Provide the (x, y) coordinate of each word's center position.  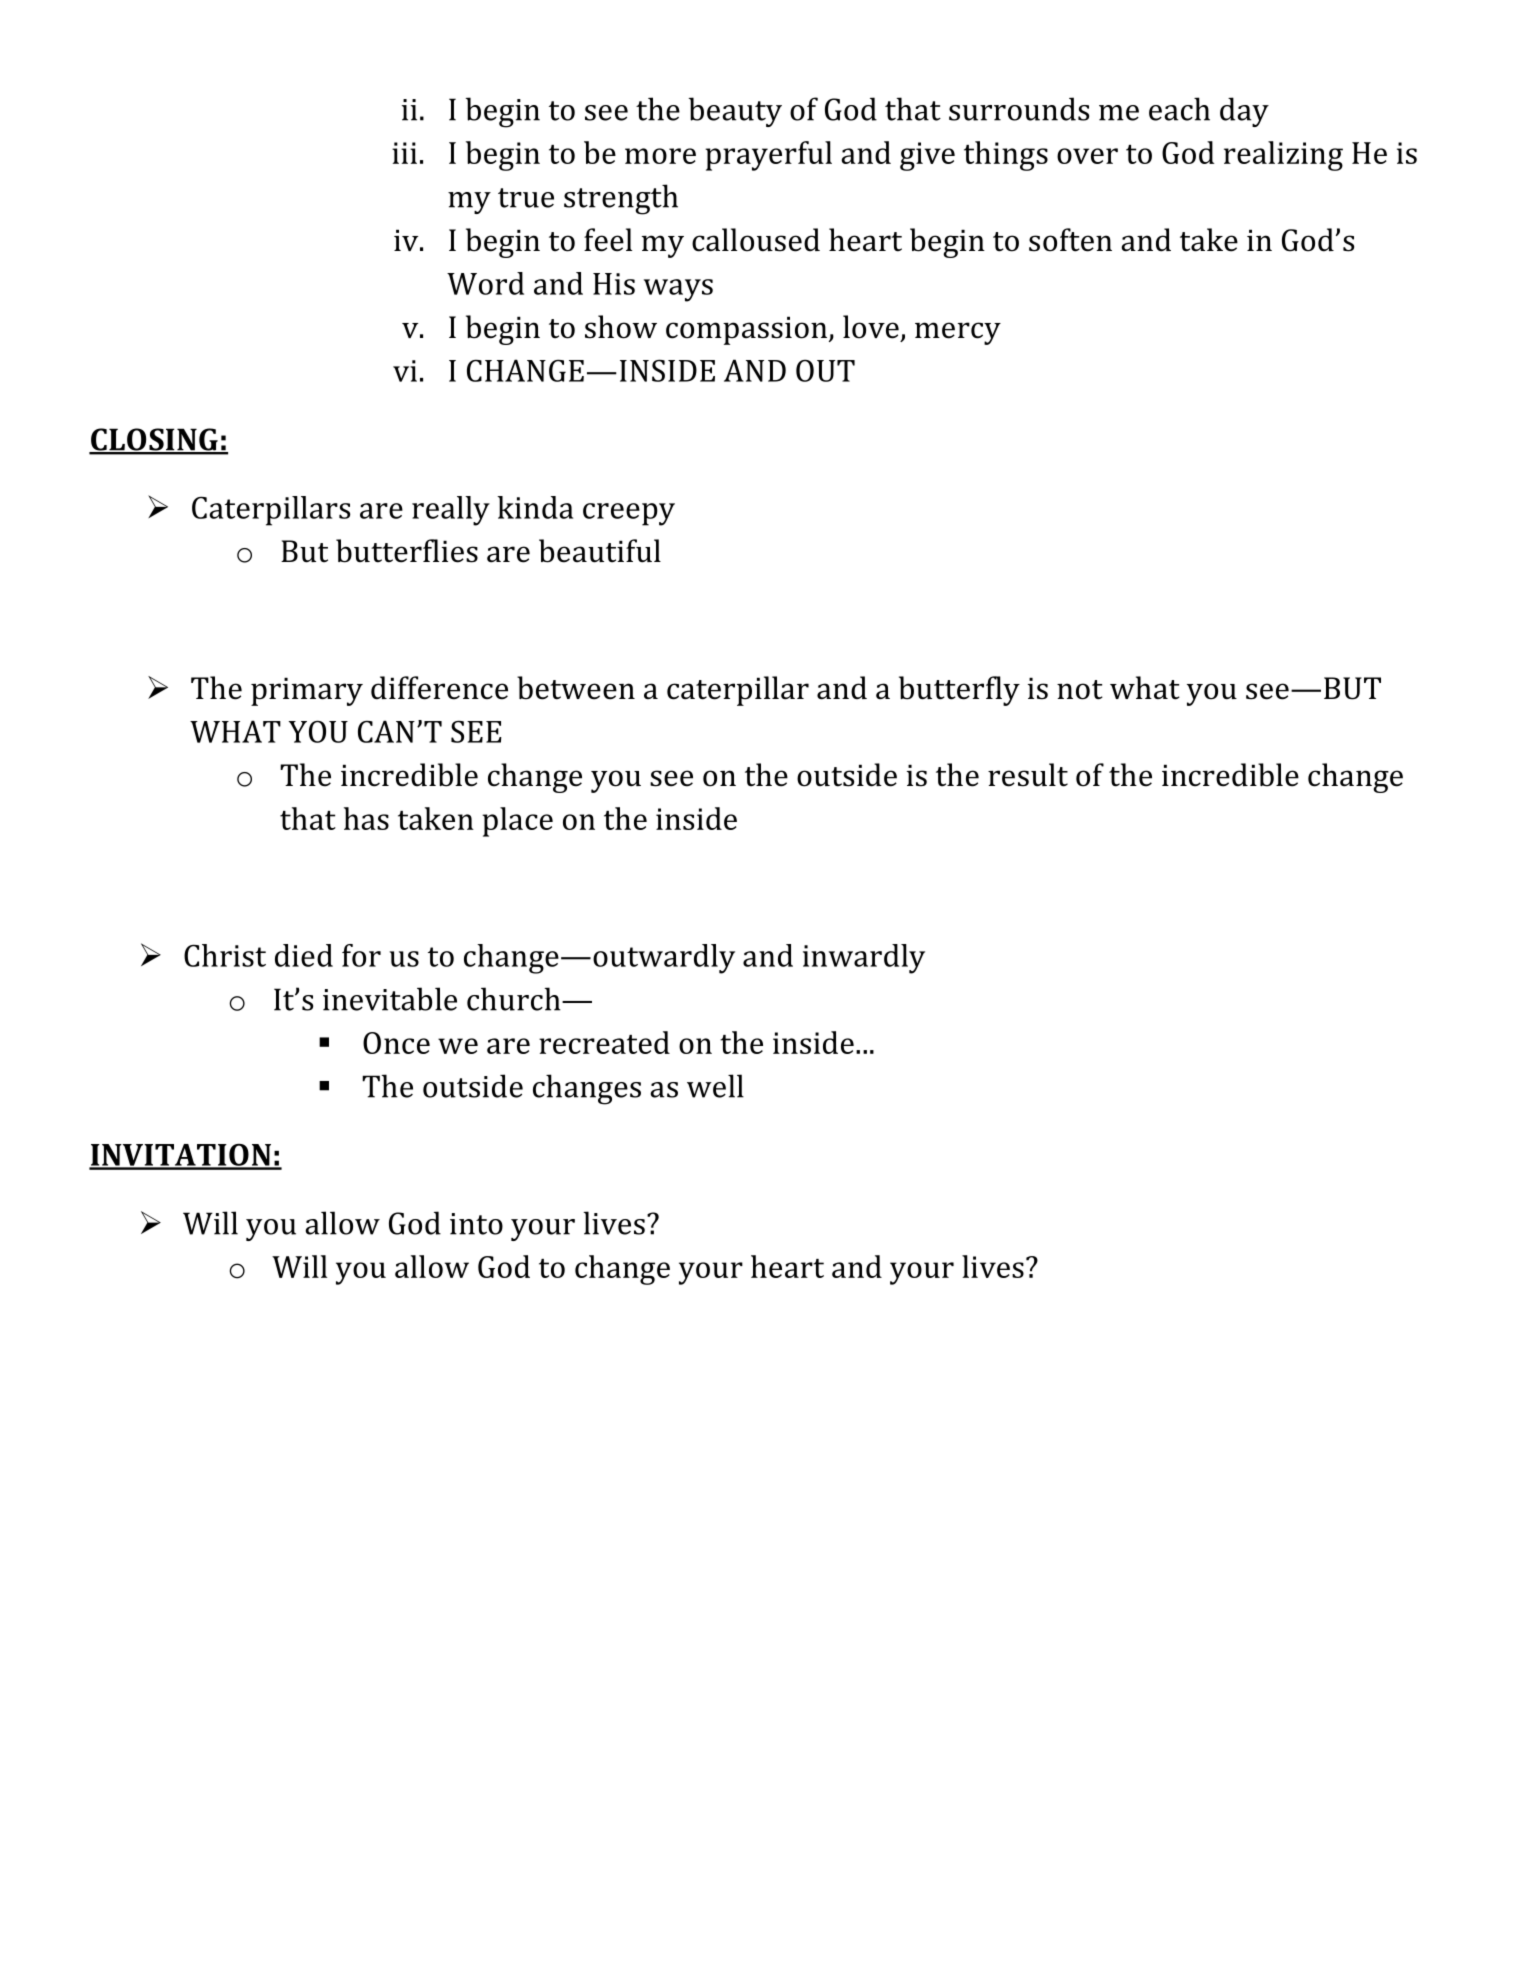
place (517, 822)
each (1179, 109)
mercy (958, 333)
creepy (629, 514)
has (366, 818)
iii (404, 153)
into (476, 1224)
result (1028, 775)
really (451, 511)
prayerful (768, 156)
